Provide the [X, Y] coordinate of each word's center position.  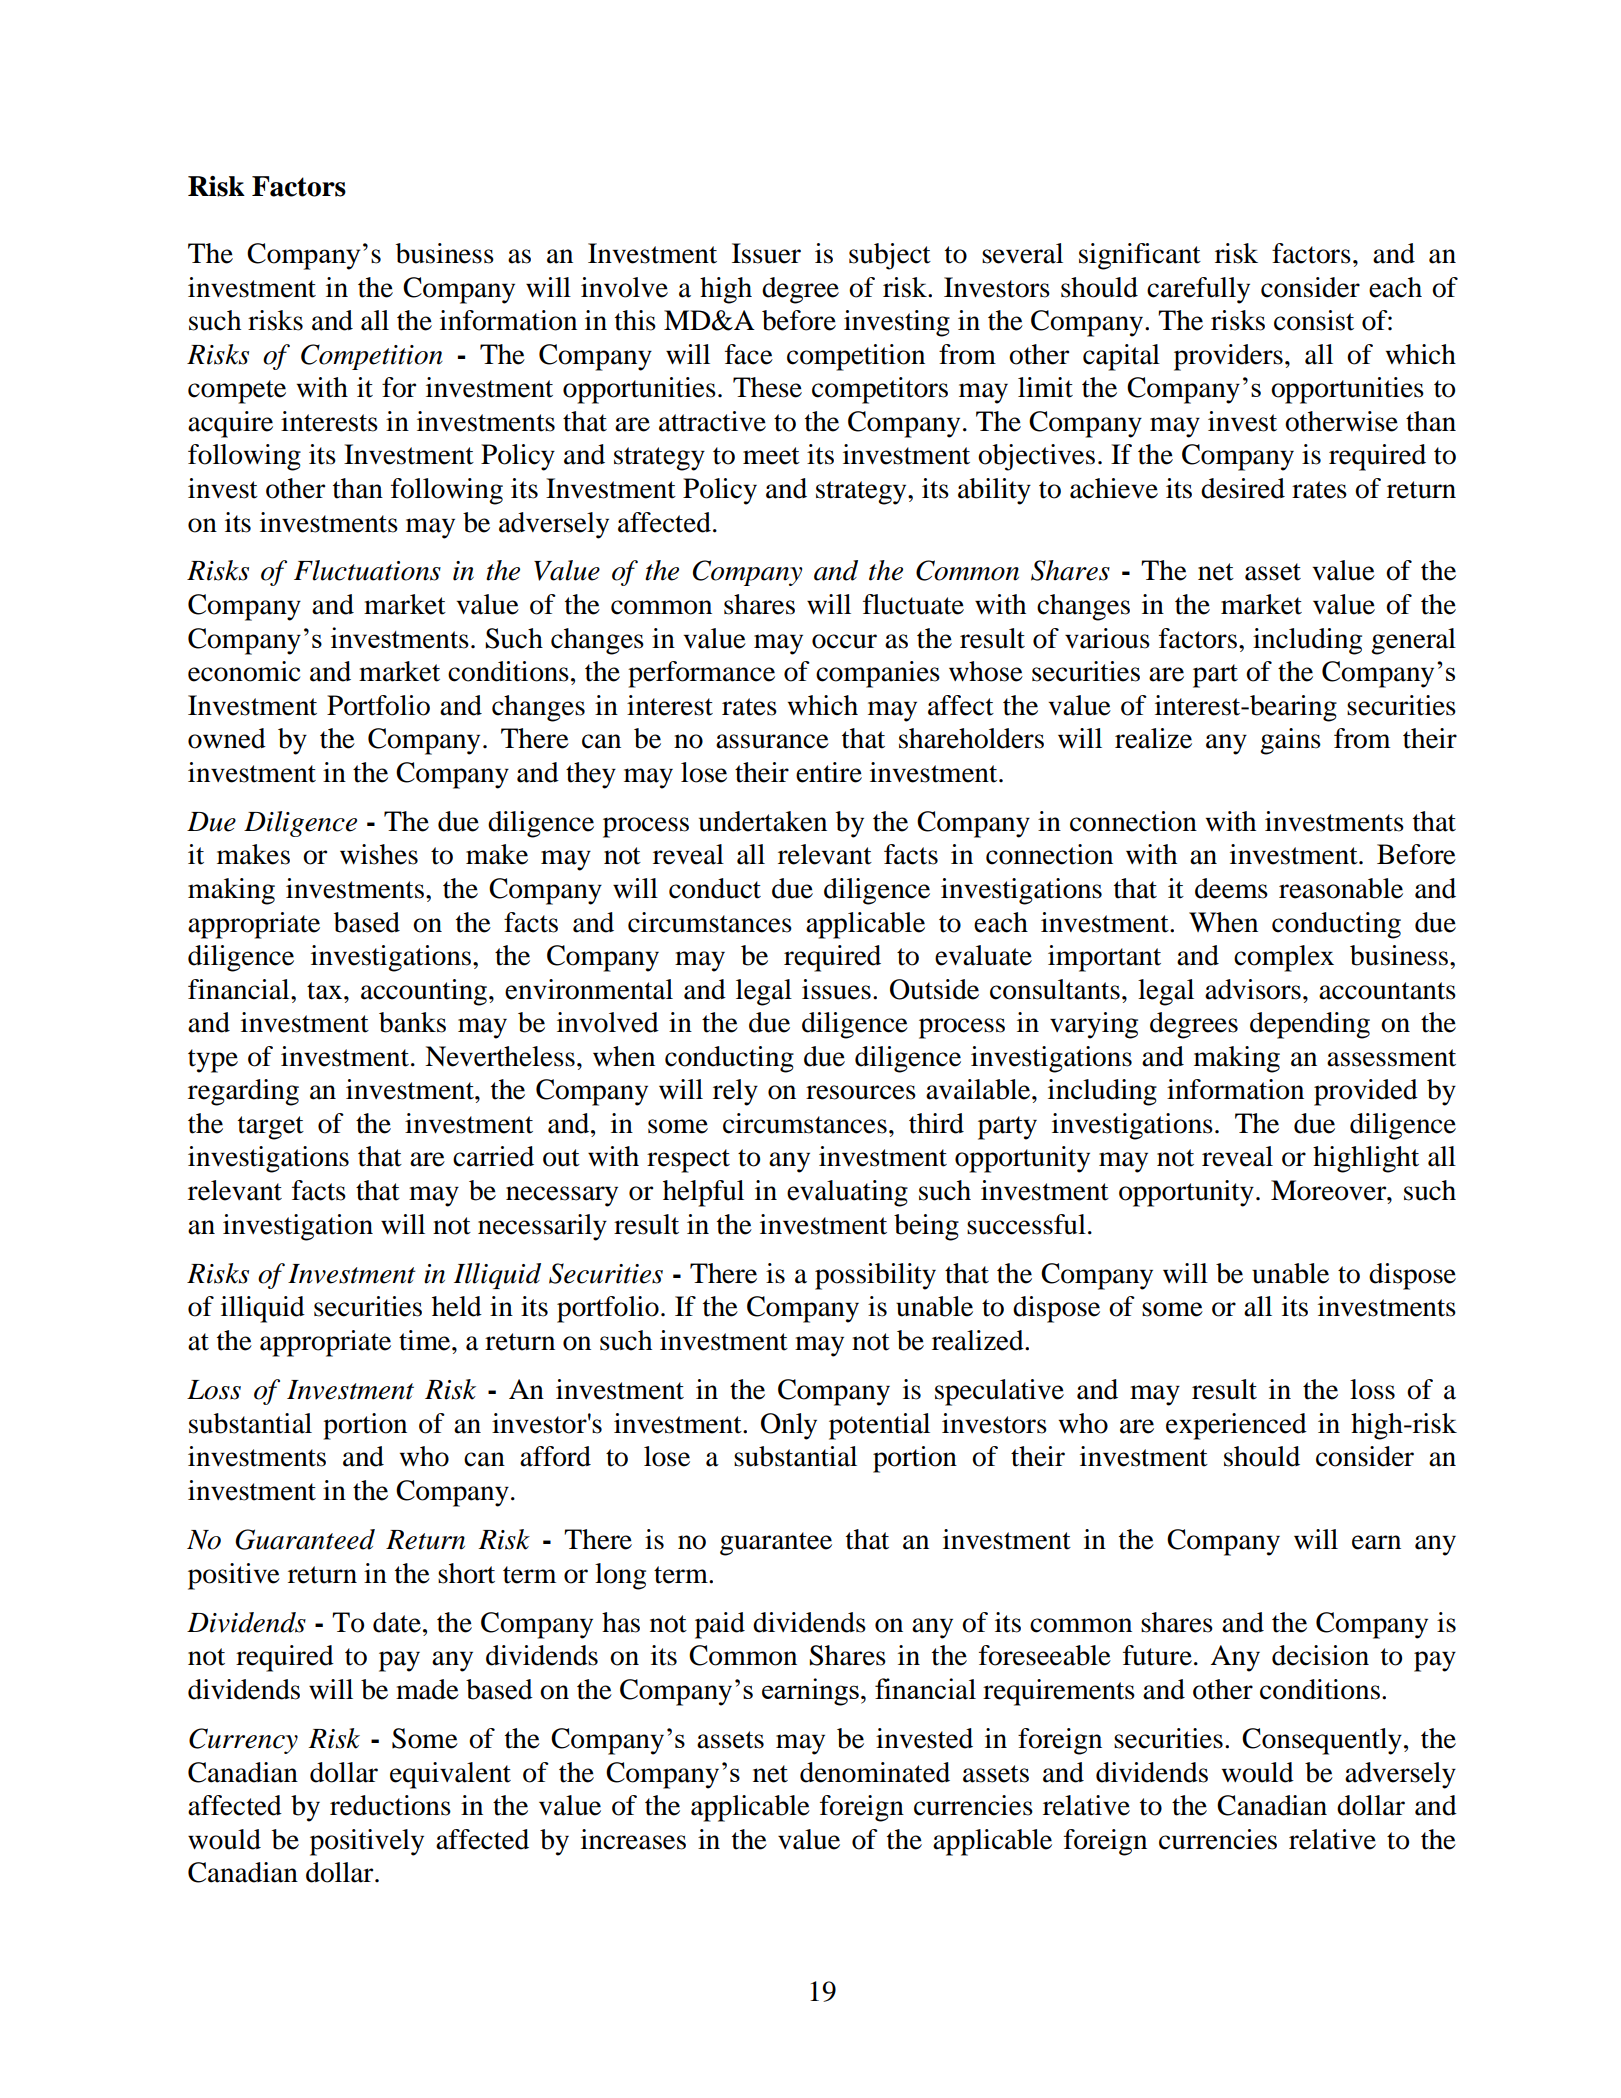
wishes [379, 854]
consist [1314, 320]
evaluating [847, 1193]
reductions [390, 1805]
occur [844, 641]
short [466, 1573]
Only [789, 1426]
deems [1231, 888]
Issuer [766, 253]
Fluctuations [367, 570]
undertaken [763, 821]
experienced [1236, 1426]
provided [1366, 1092]
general [1413, 641]
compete [237, 392]
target [271, 1128]
